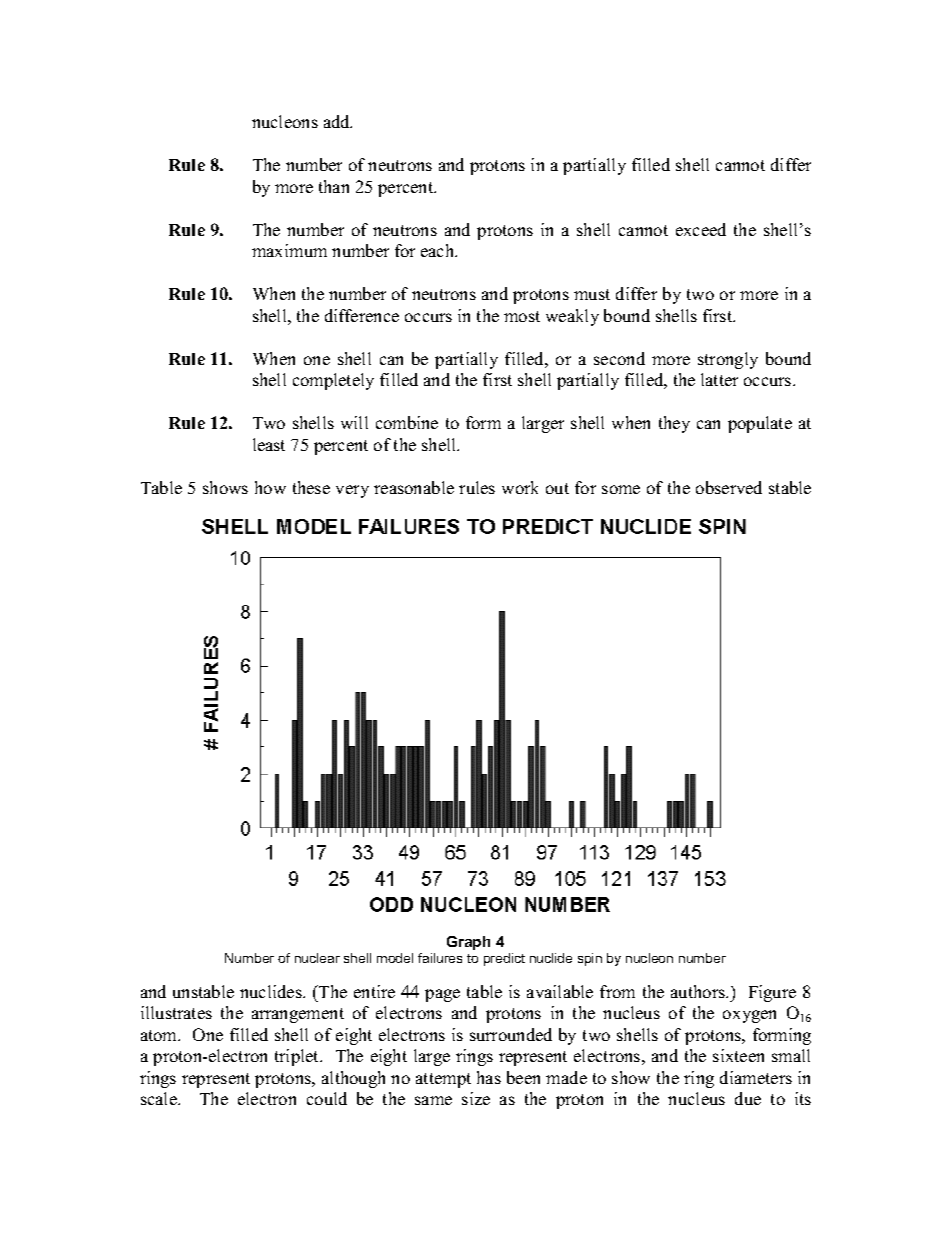  I want to click on sixteen, so click(738, 1055).
